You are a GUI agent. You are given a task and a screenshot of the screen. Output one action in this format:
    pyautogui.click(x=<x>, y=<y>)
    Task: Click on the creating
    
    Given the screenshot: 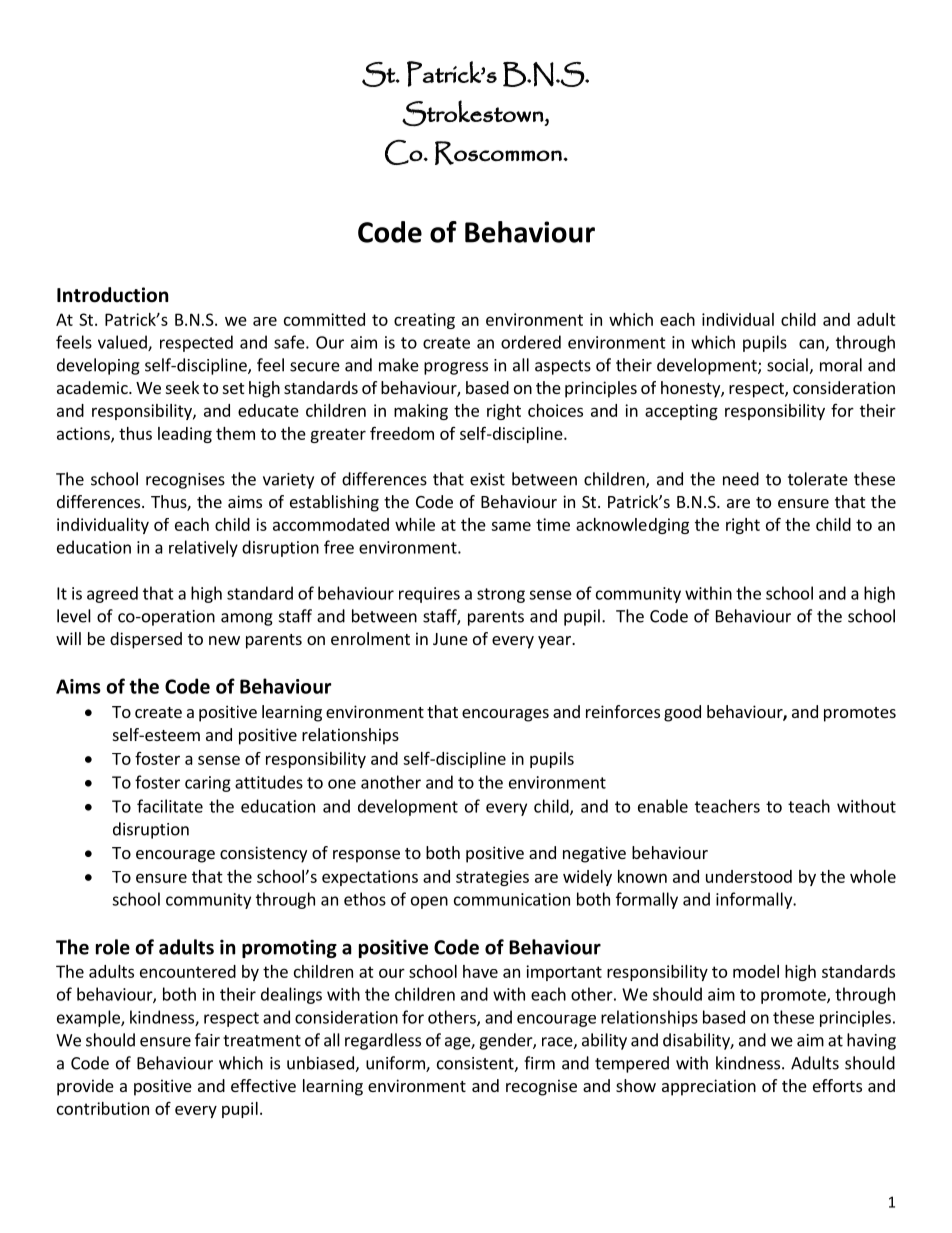 What is the action you would take?
    pyautogui.click(x=424, y=321)
